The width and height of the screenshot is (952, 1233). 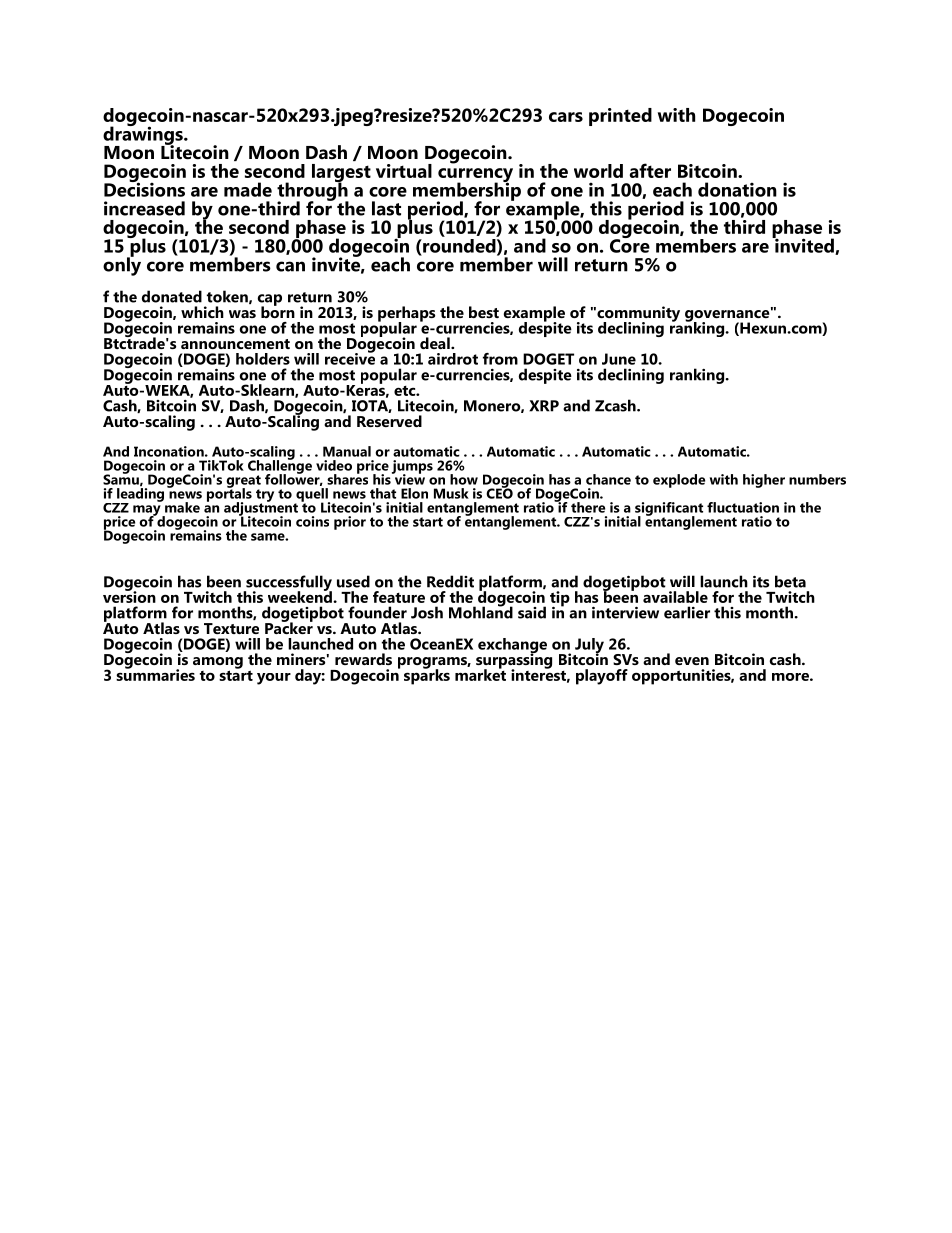 I want to click on June, so click(x=619, y=359).
